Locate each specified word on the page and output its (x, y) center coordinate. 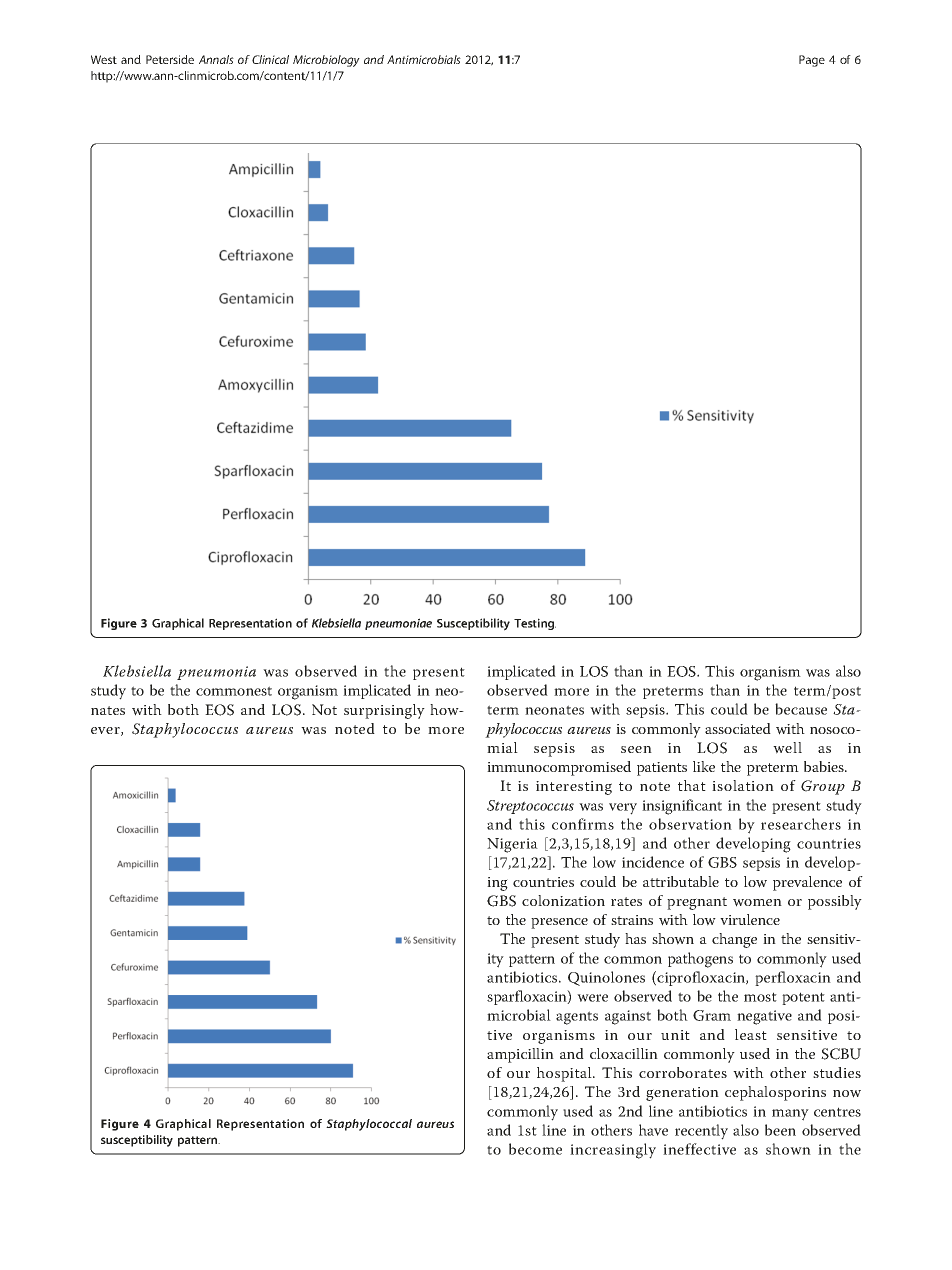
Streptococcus (530, 807)
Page (812, 61)
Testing (535, 624)
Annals (216, 59)
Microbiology (326, 61)
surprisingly (384, 711)
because (801, 709)
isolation (743, 785)
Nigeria (512, 845)
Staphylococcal (369, 1125)
